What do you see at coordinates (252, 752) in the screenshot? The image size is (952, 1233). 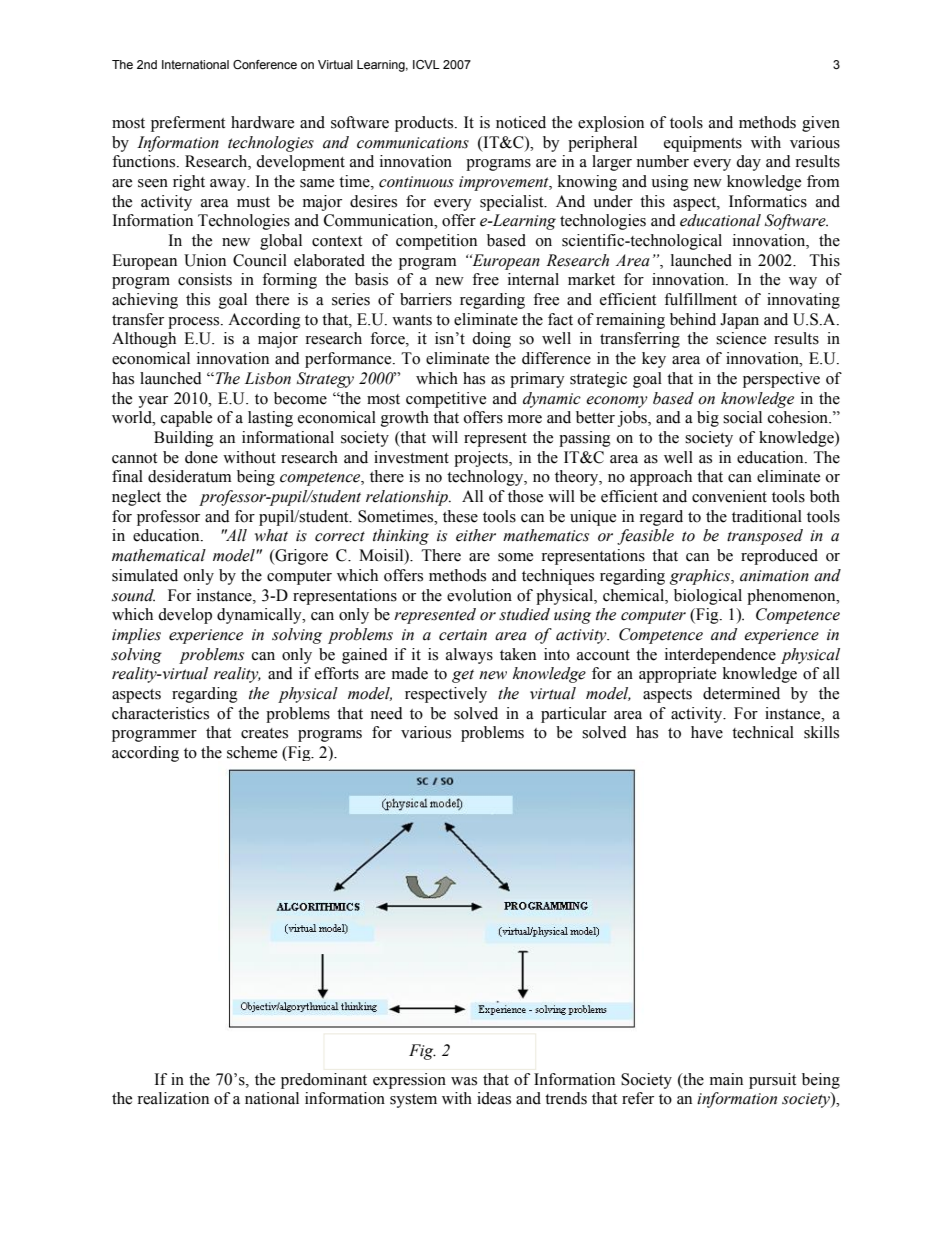 I see `scheme` at bounding box center [252, 752].
